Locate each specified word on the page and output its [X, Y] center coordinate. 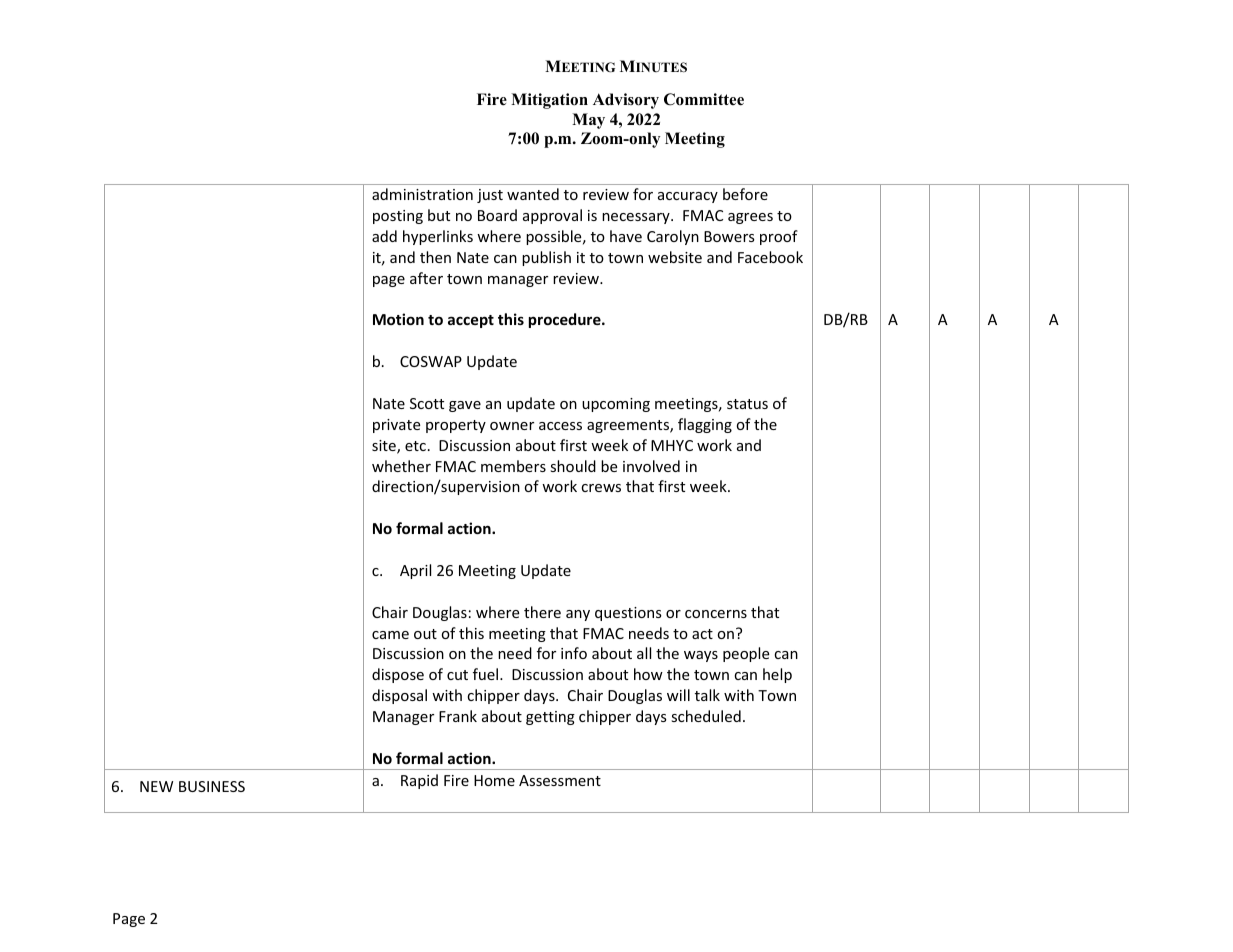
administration [422, 194]
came [390, 635]
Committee [704, 99]
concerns [716, 614]
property [456, 426]
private [396, 426]
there [542, 612]
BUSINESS [212, 786]
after [426, 278]
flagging [705, 425]
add [384, 236]
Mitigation [549, 101]
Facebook [770, 257]
